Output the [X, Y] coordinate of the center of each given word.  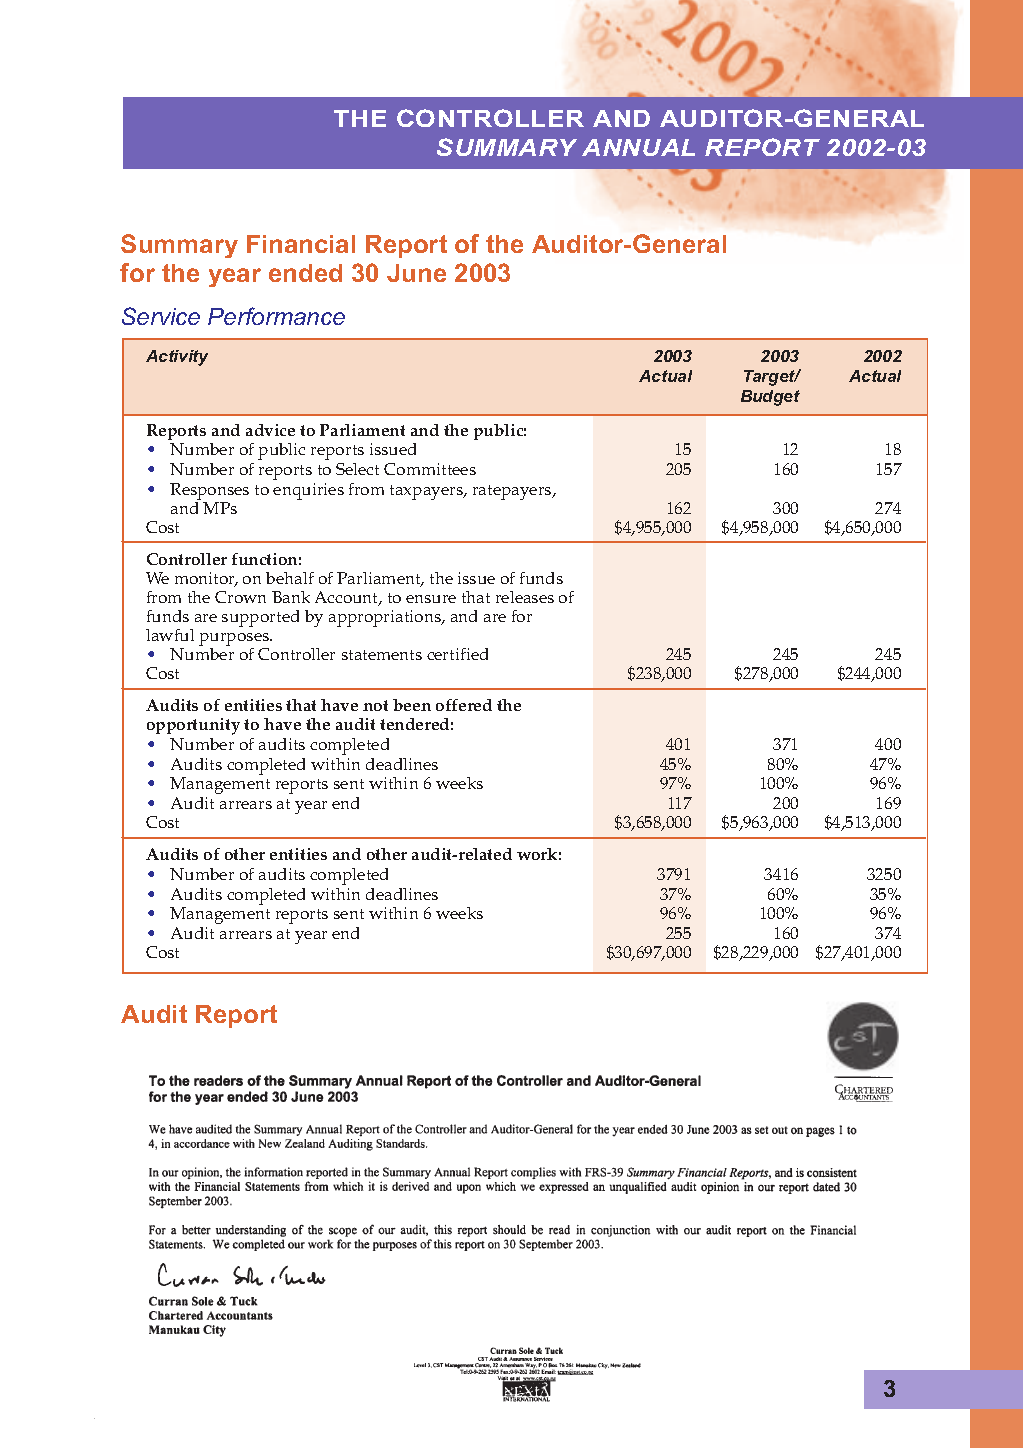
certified [457, 654]
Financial [301, 244]
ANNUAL [638, 147]
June [416, 273]
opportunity [193, 726]
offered [464, 705]
